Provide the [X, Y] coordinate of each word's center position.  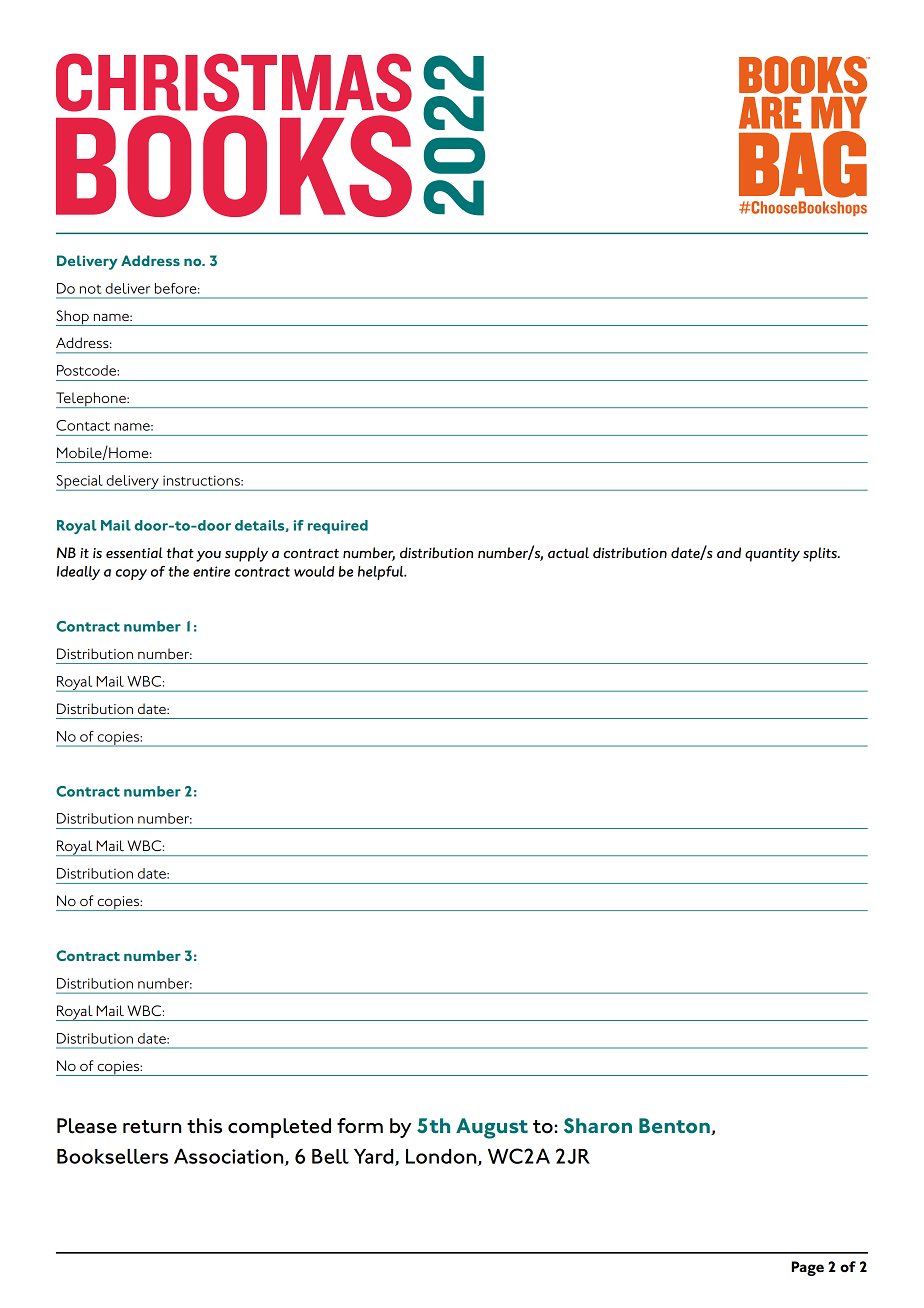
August [492, 1128]
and [729, 552]
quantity [772, 555]
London [442, 1157]
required [338, 527]
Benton [675, 1126]
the [178, 571]
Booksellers [112, 1156]
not [91, 289]
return [152, 1127]
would [314, 571]
